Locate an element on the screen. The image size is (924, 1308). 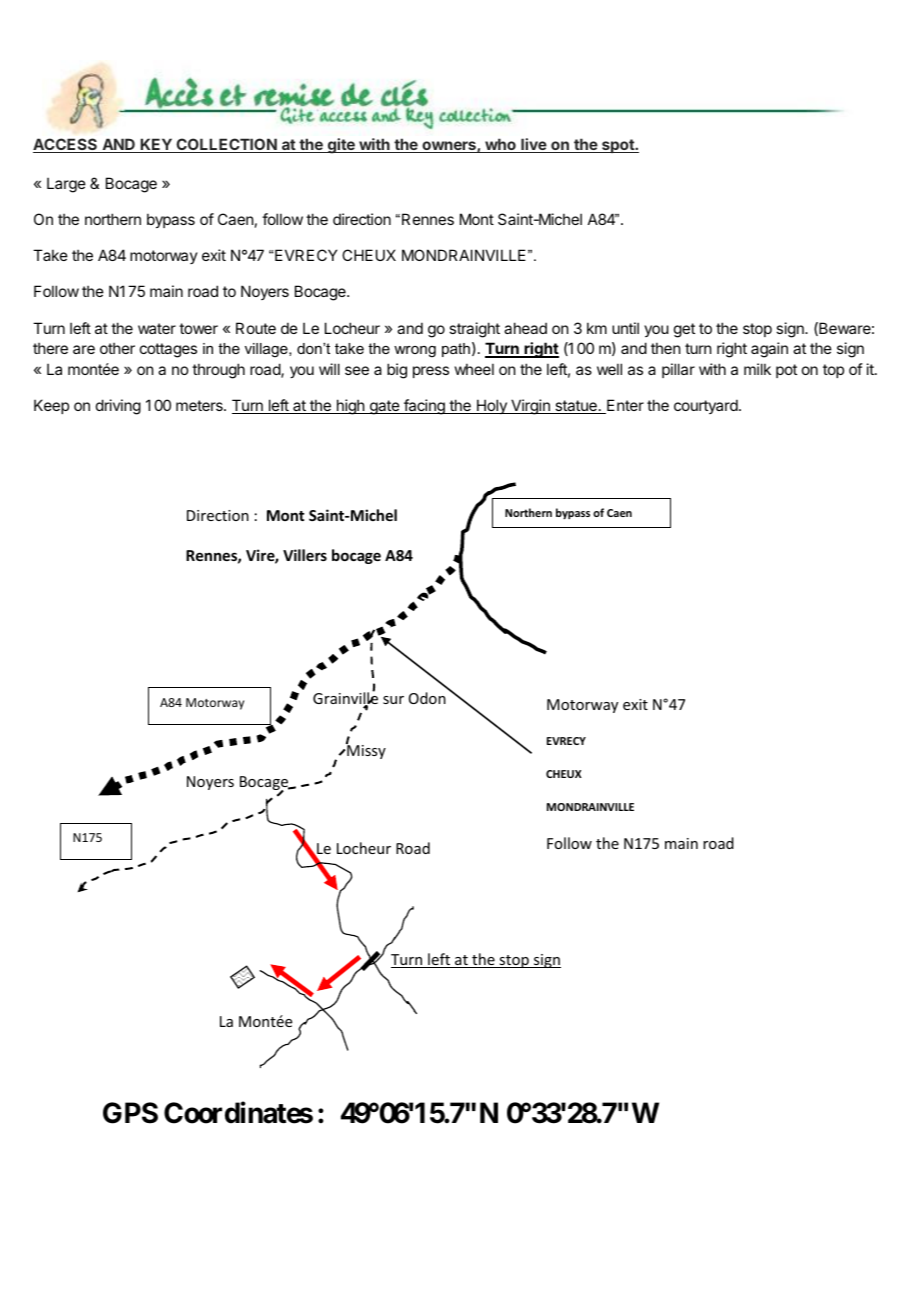
sur is located at coordinates (393, 700).
